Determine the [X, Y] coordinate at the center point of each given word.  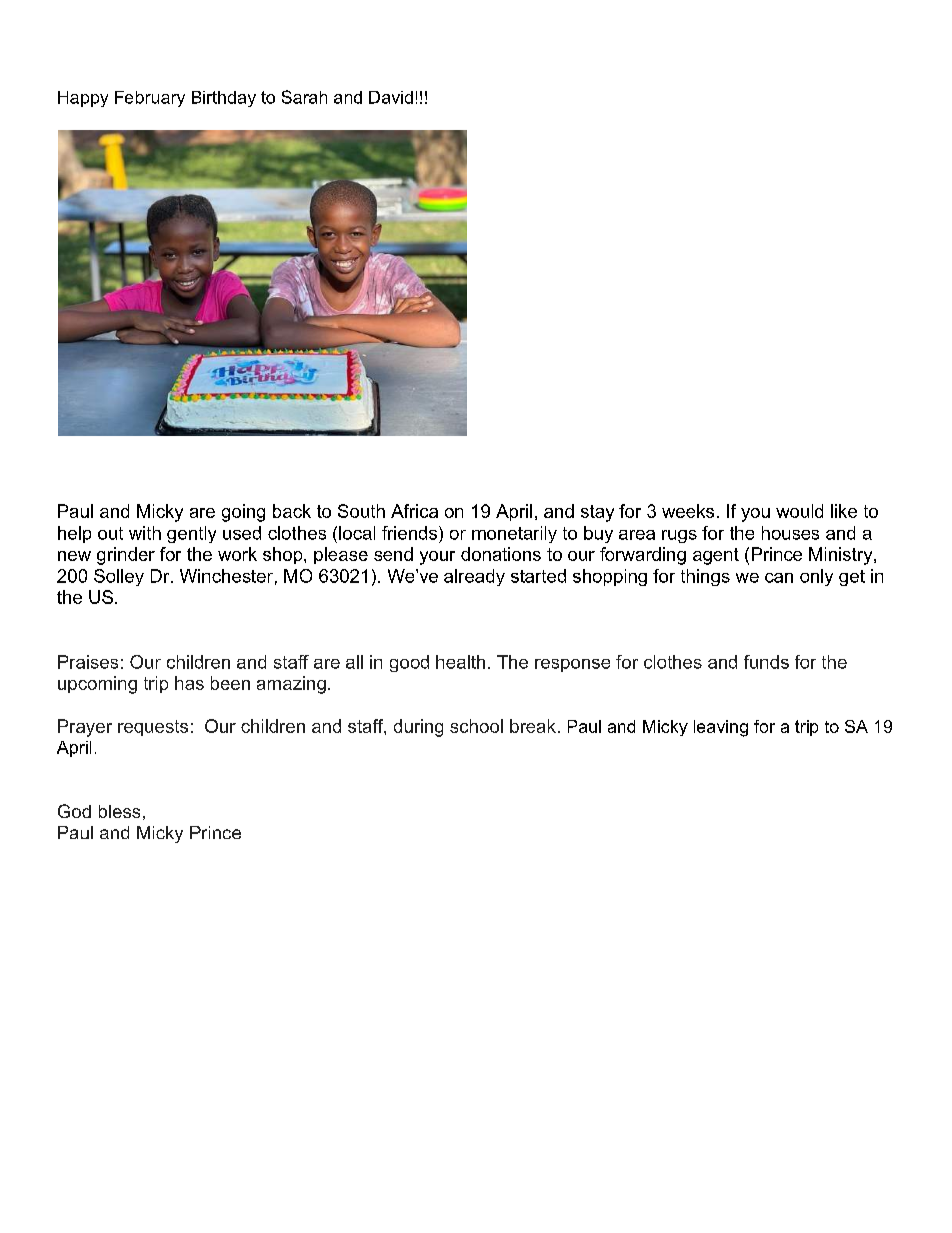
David [391, 97]
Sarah [304, 97]
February [150, 99]
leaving [721, 728]
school [476, 726]
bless [119, 811]
